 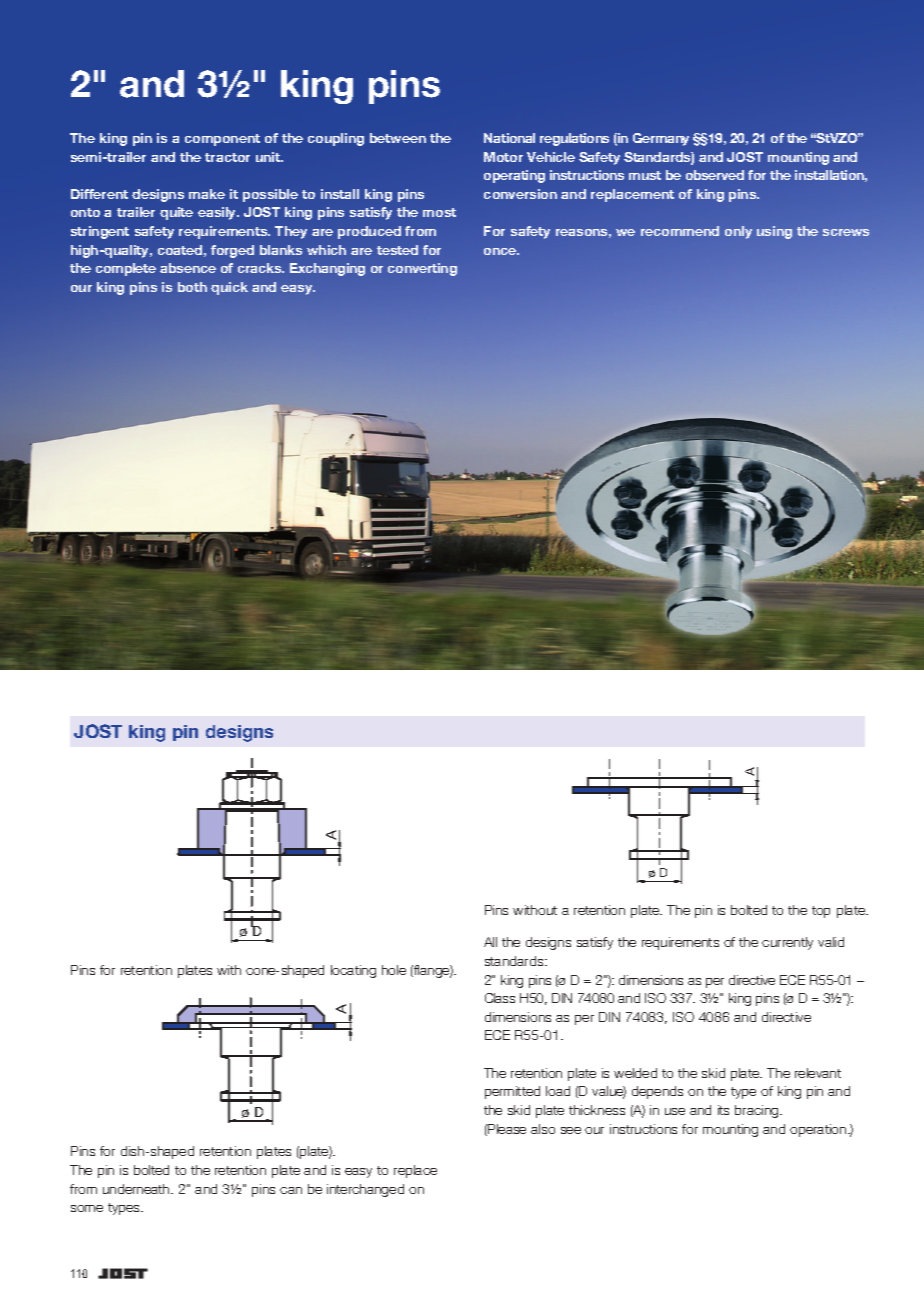 I want to click on converting, so click(x=422, y=269).
